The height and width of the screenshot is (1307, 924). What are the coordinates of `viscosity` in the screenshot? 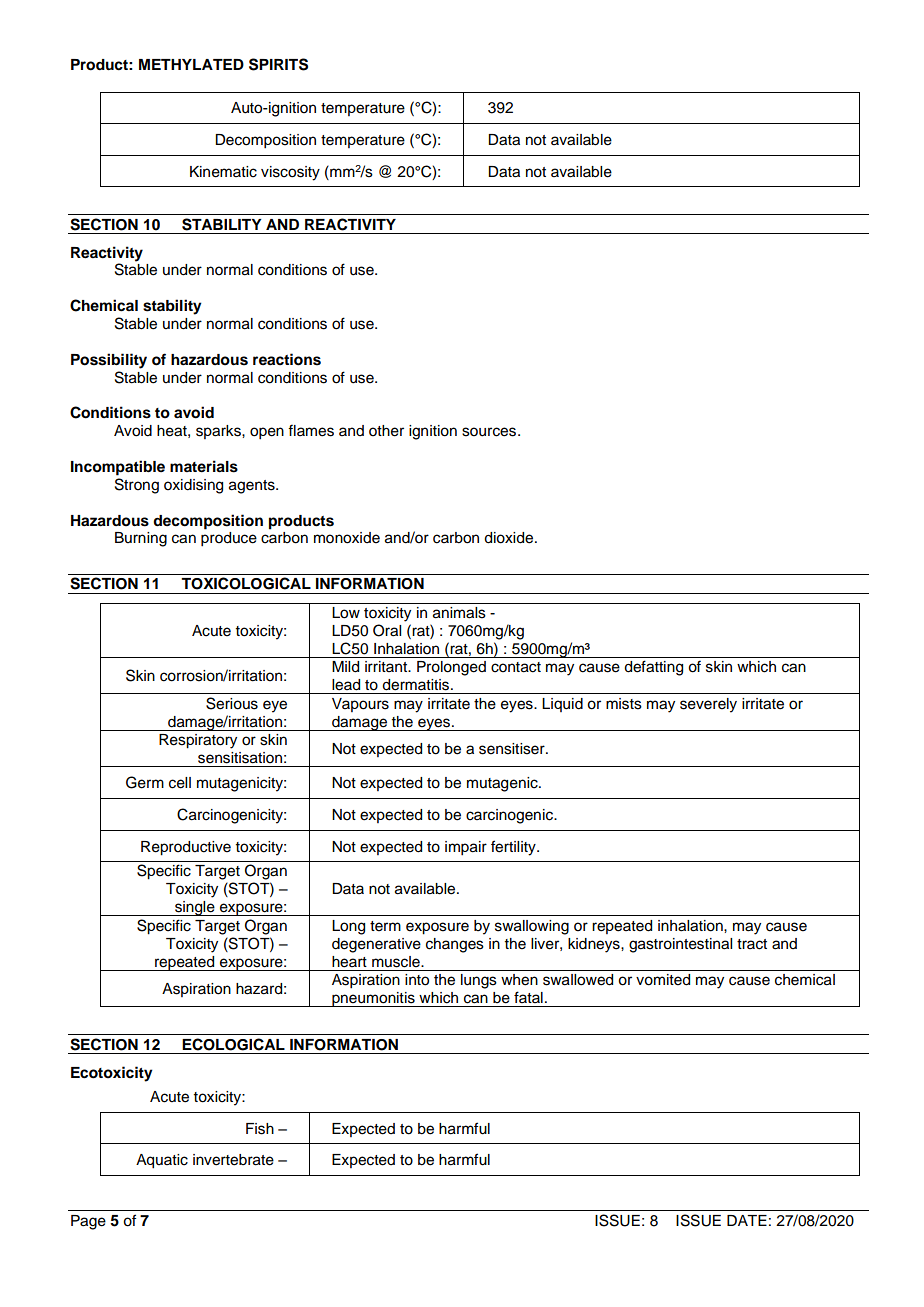 It's located at (290, 173).
